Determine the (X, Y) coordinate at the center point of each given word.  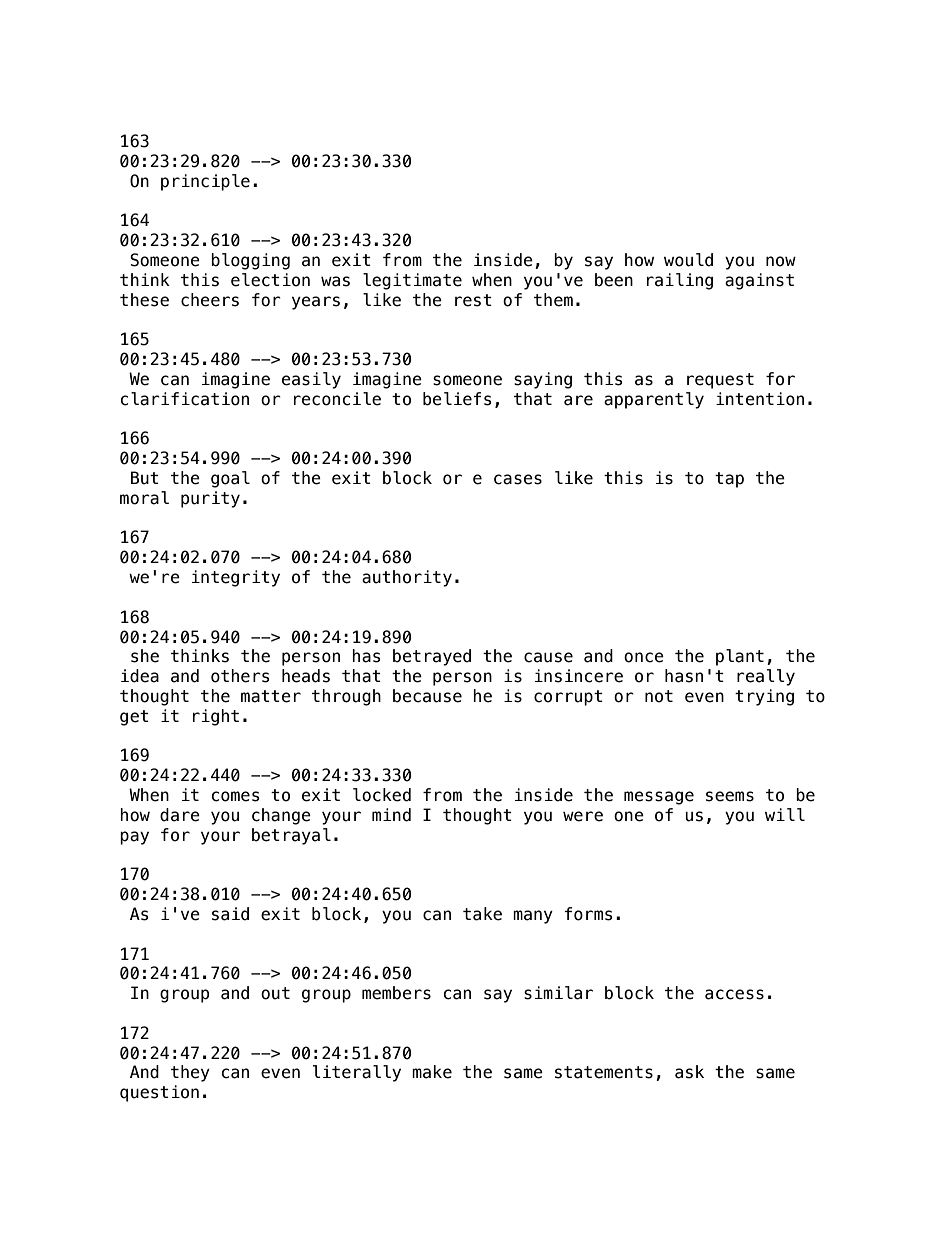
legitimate (412, 281)
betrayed (432, 657)
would (688, 260)
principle (205, 182)
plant (740, 657)
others (240, 676)
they (190, 1073)
